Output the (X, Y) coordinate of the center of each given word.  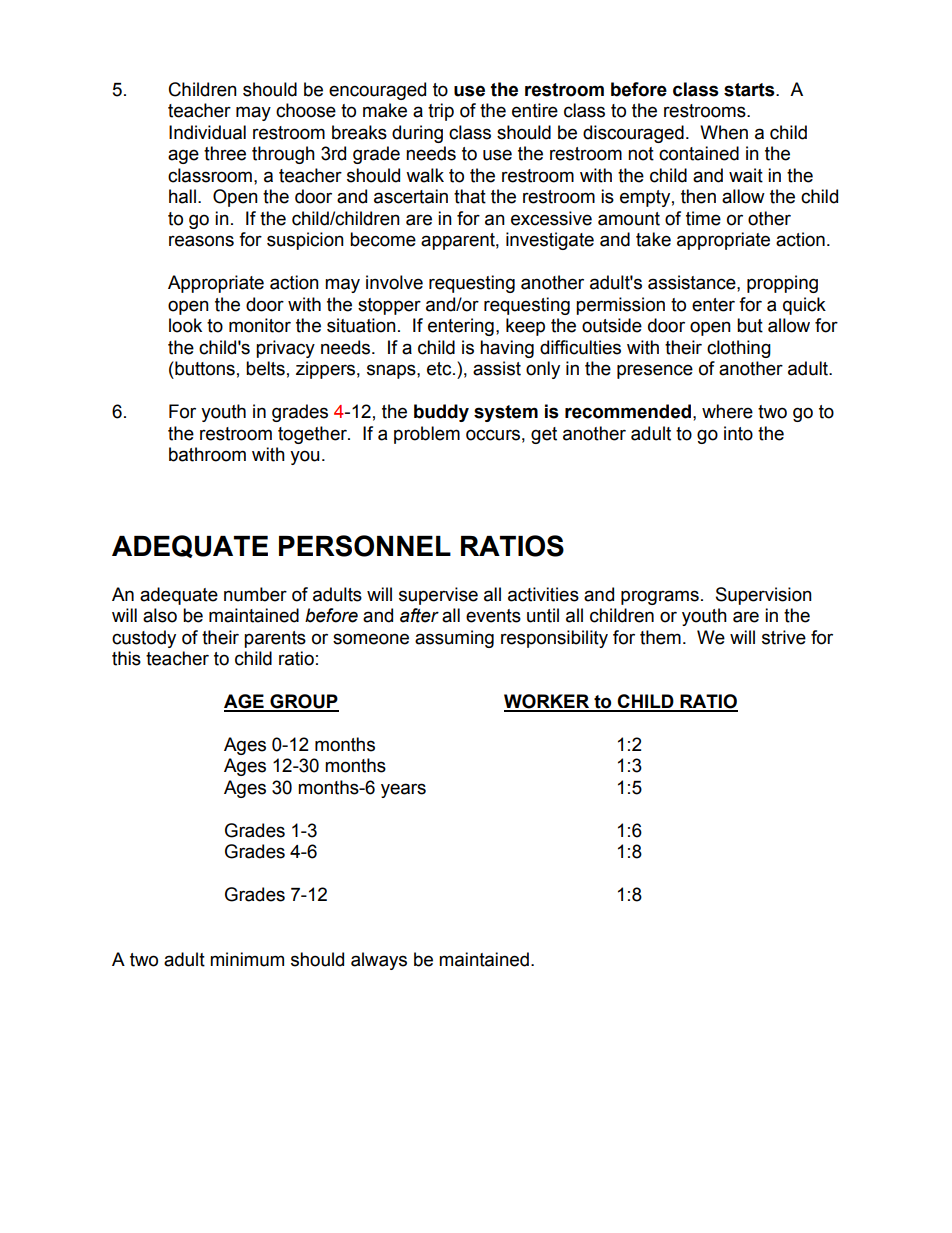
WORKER (548, 702)
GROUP (303, 702)
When (724, 132)
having (507, 349)
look (185, 325)
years (403, 790)
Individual (207, 132)
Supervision (764, 596)
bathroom (207, 454)
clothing (739, 349)
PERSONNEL (365, 546)
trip (441, 112)
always (379, 961)
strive (784, 637)
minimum (247, 959)
